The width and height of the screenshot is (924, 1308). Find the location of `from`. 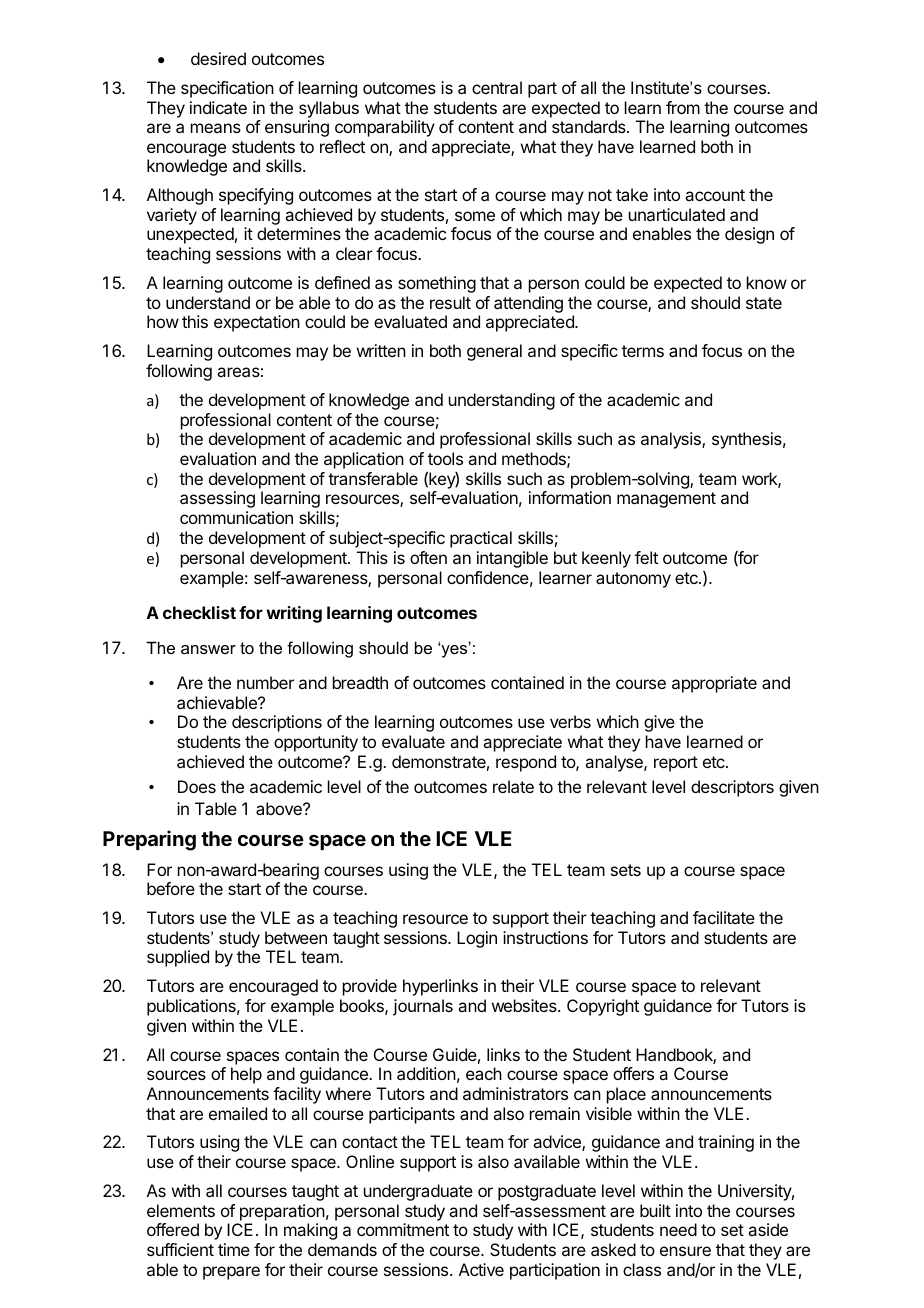

from is located at coordinates (683, 107).
